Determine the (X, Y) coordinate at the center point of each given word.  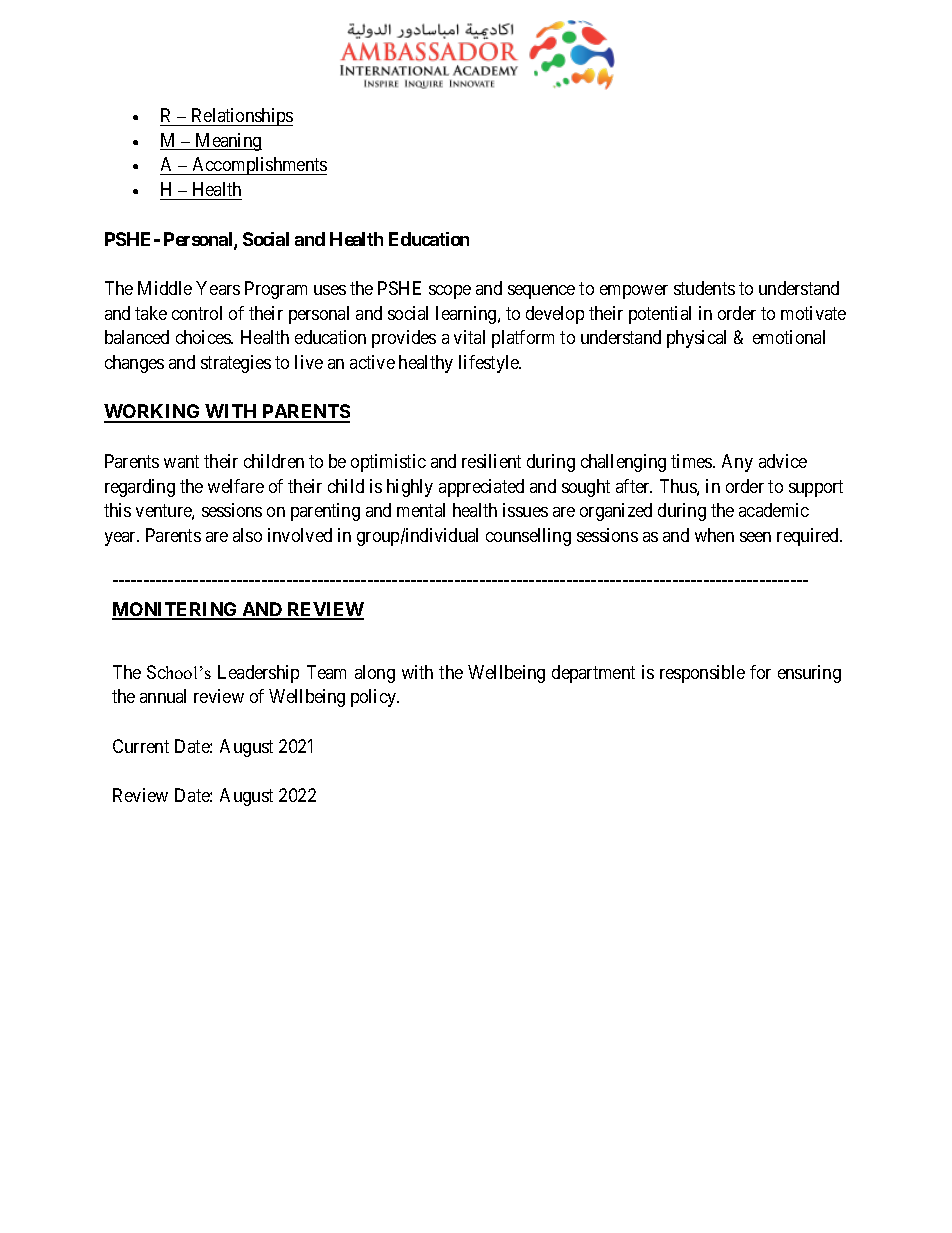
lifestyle (490, 364)
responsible (702, 674)
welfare (236, 486)
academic (774, 510)
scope (450, 292)
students (704, 288)
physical (696, 339)
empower (634, 292)
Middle (165, 288)
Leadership (258, 674)
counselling (528, 537)
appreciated (481, 488)
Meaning (227, 142)
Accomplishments (258, 166)
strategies (236, 364)
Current (141, 746)
